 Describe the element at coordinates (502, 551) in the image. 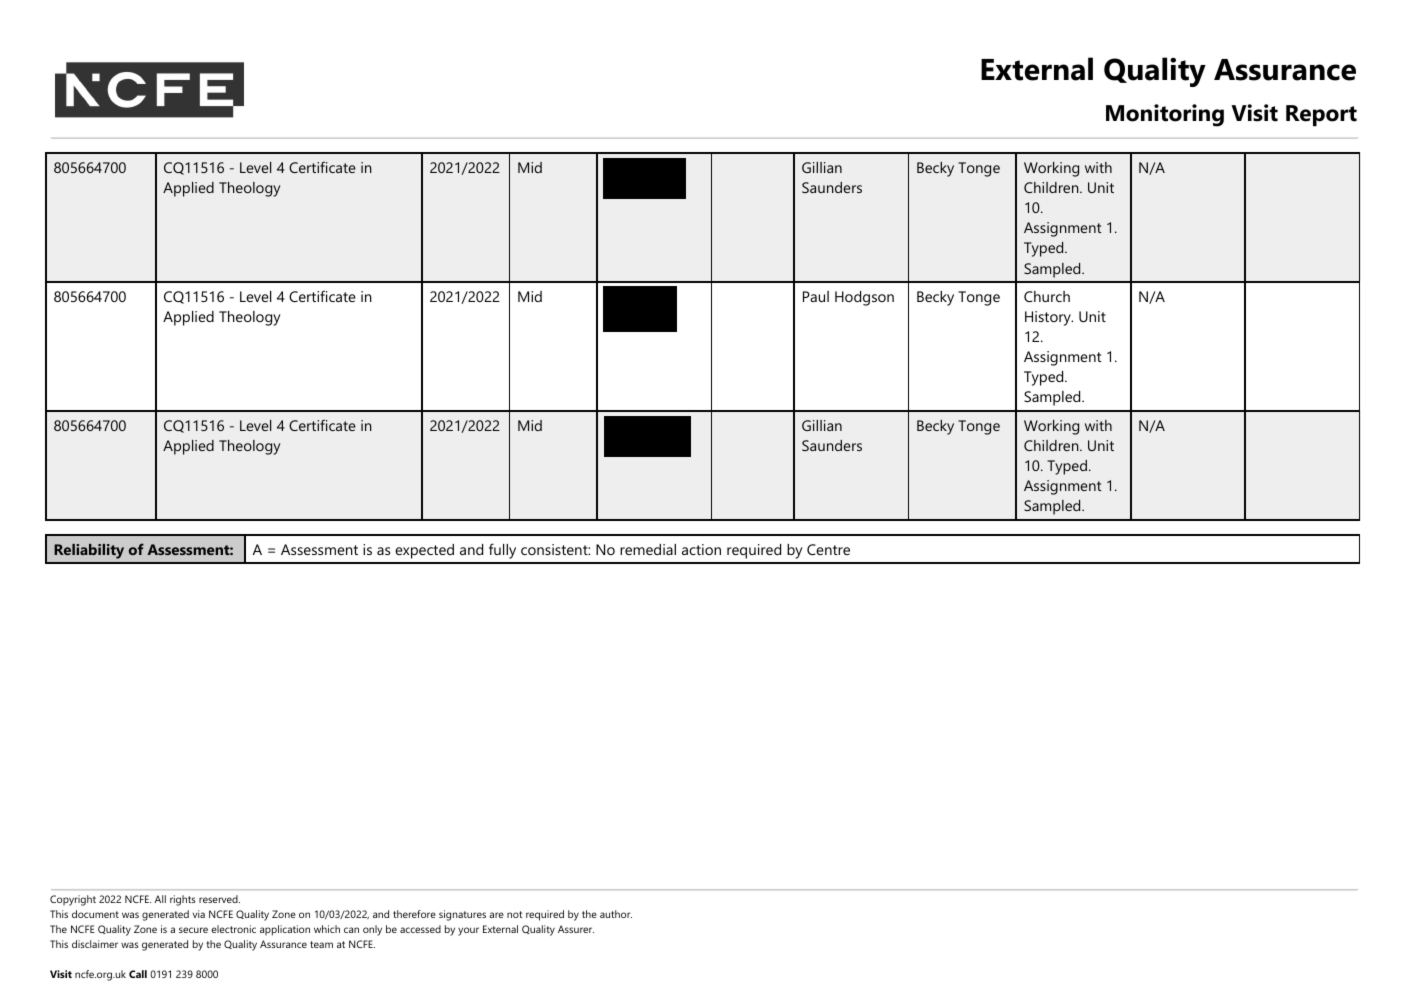

I see `fully` at that location.
